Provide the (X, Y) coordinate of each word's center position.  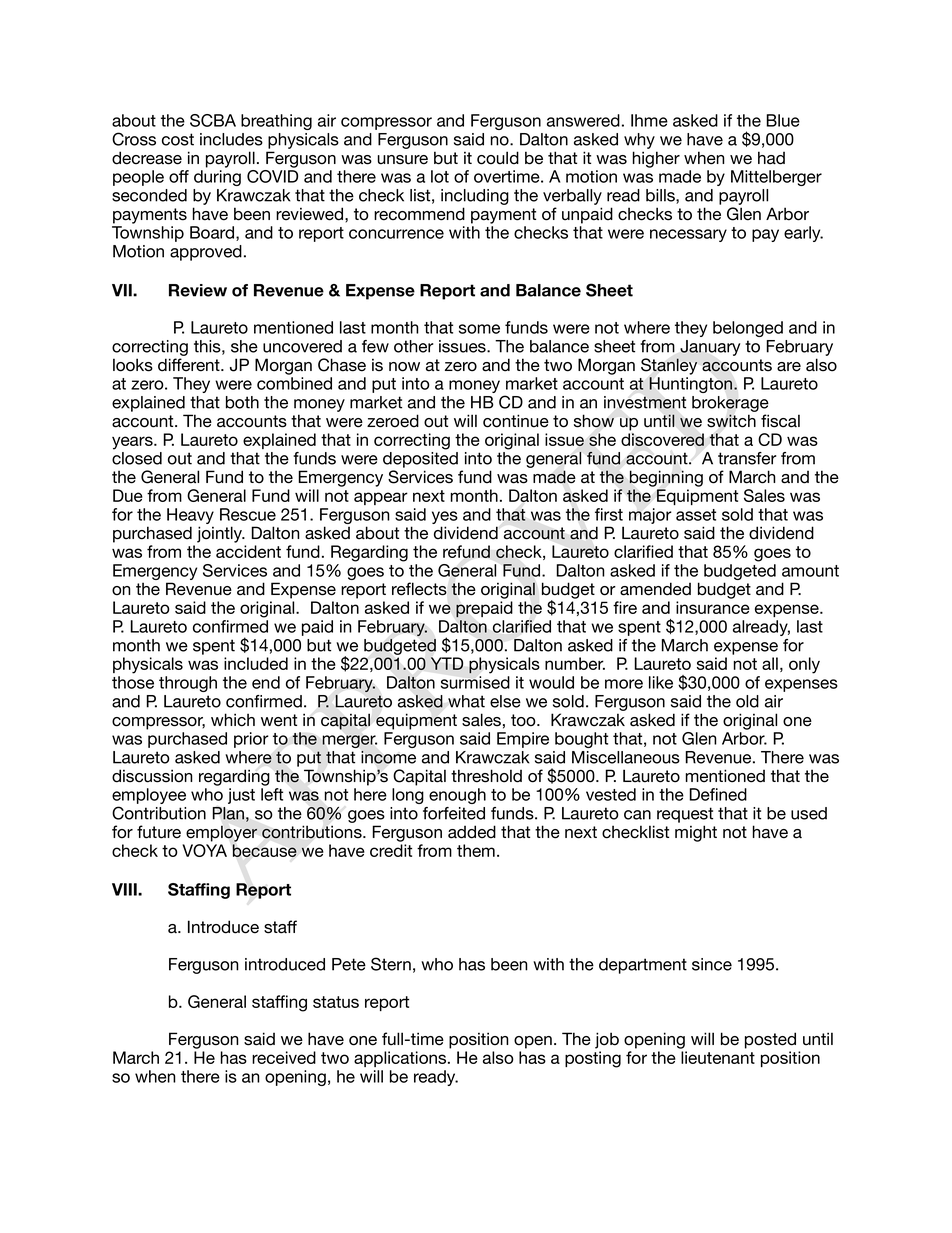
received (284, 1057)
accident (248, 551)
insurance (713, 607)
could (498, 158)
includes (231, 139)
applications (401, 1059)
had (771, 158)
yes (445, 519)
